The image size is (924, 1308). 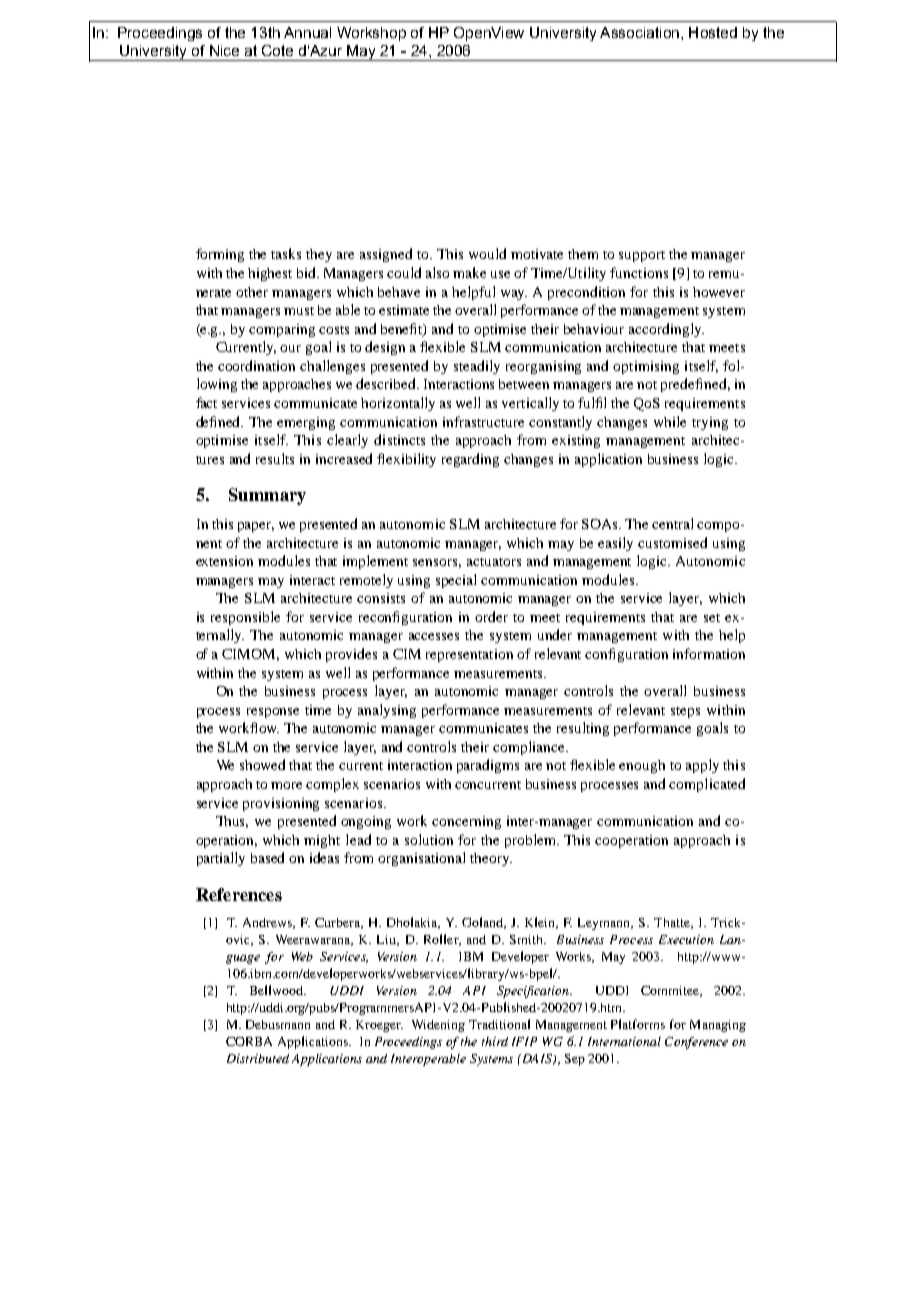 What do you see at coordinates (646, 367) in the screenshot?
I see `optimising` at bounding box center [646, 367].
